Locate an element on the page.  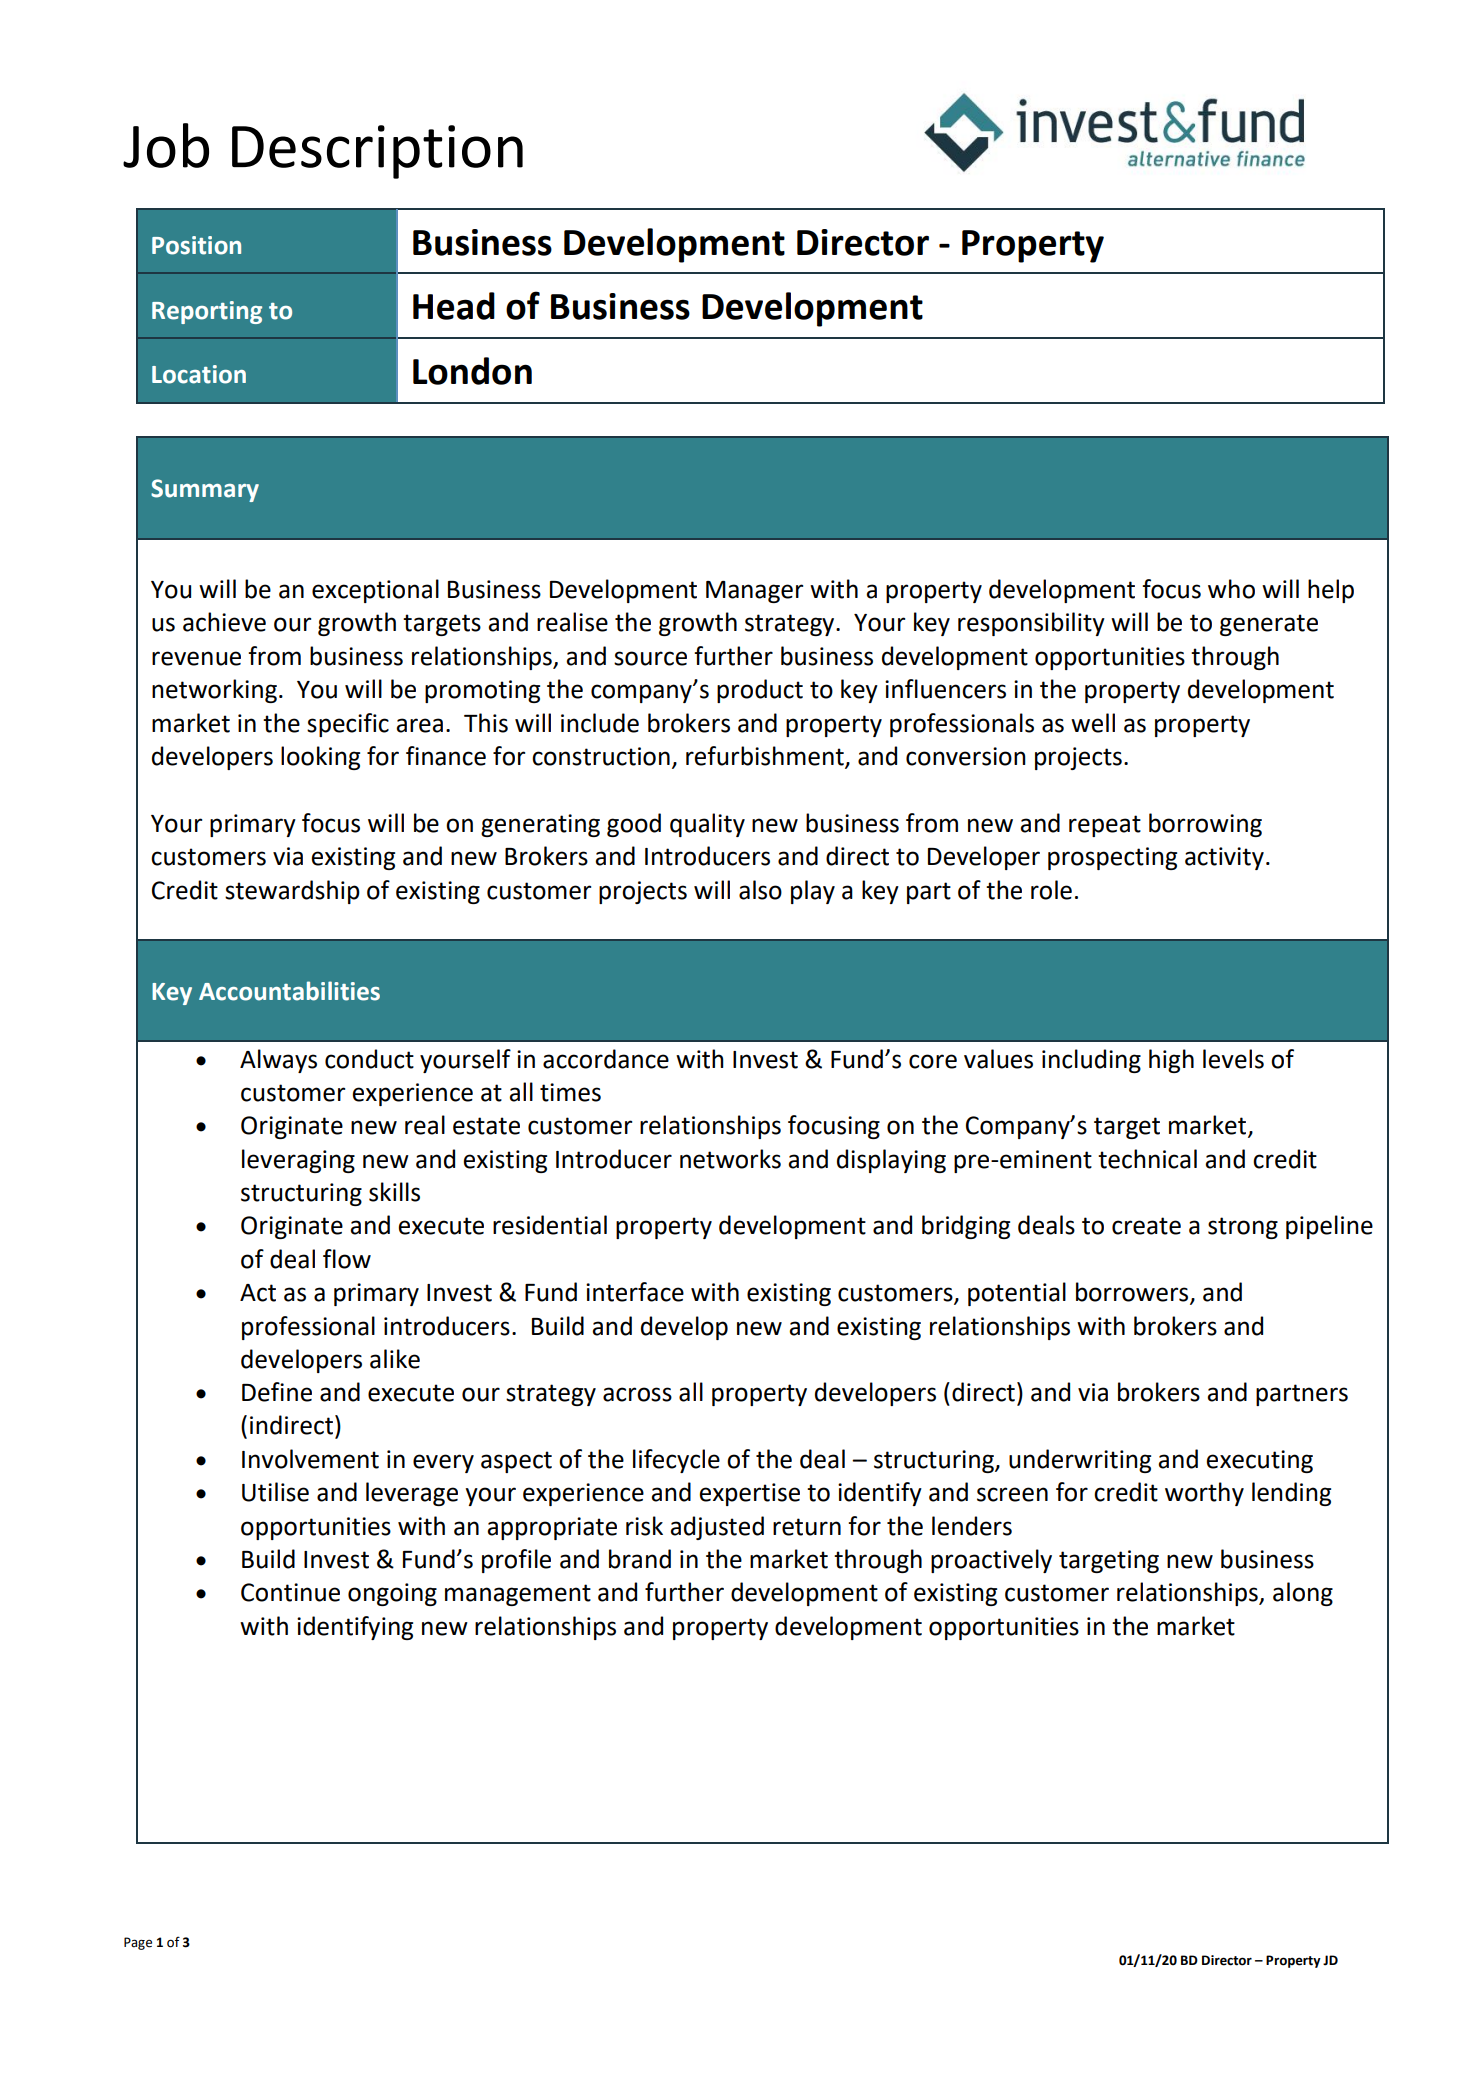
worthy is located at coordinates (1204, 1494).
